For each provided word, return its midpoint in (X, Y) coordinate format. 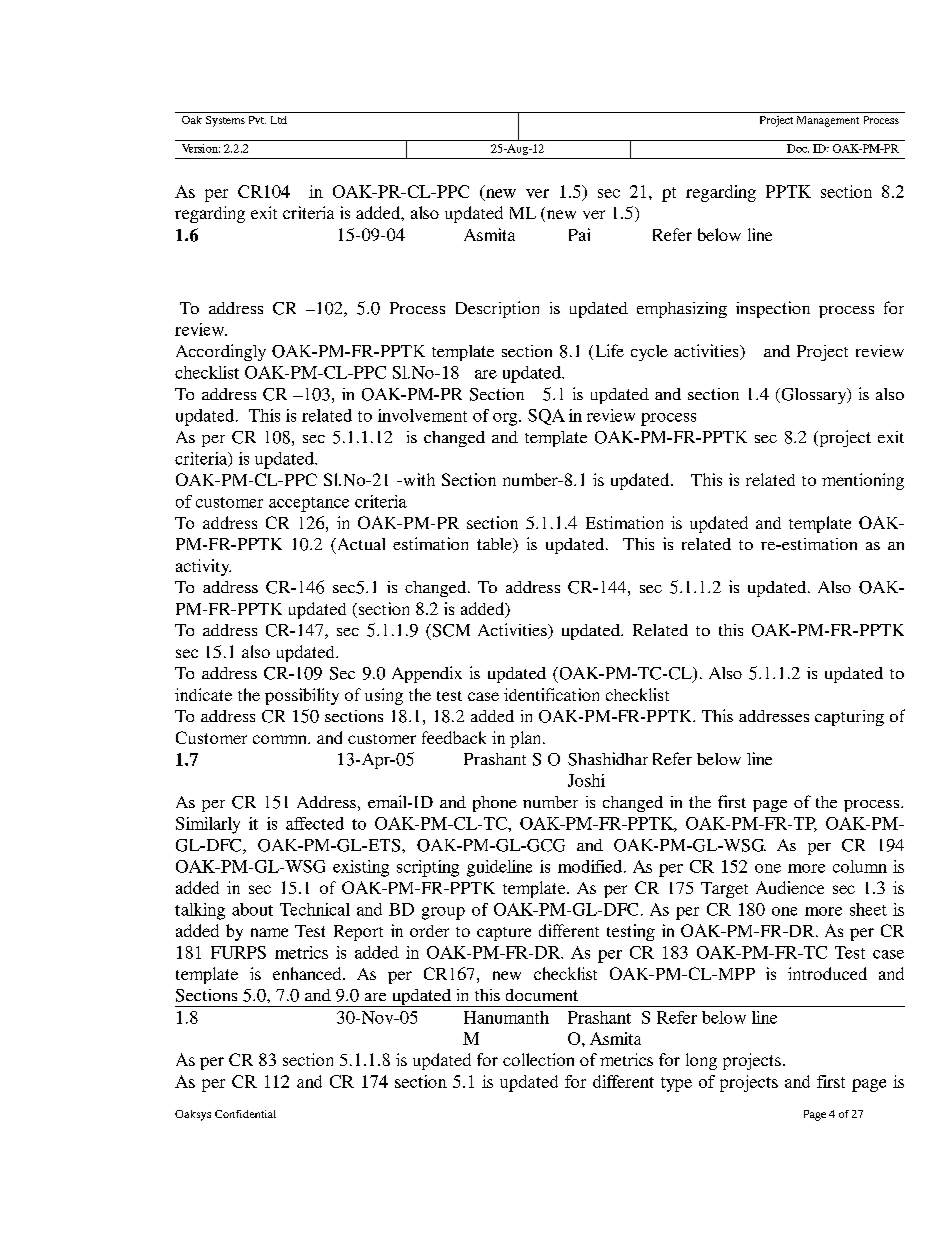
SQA (546, 417)
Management (828, 121)
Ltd (279, 120)
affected (315, 823)
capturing (849, 718)
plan (527, 739)
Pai (579, 234)
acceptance (309, 504)
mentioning (863, 481)
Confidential (245, 1114)
